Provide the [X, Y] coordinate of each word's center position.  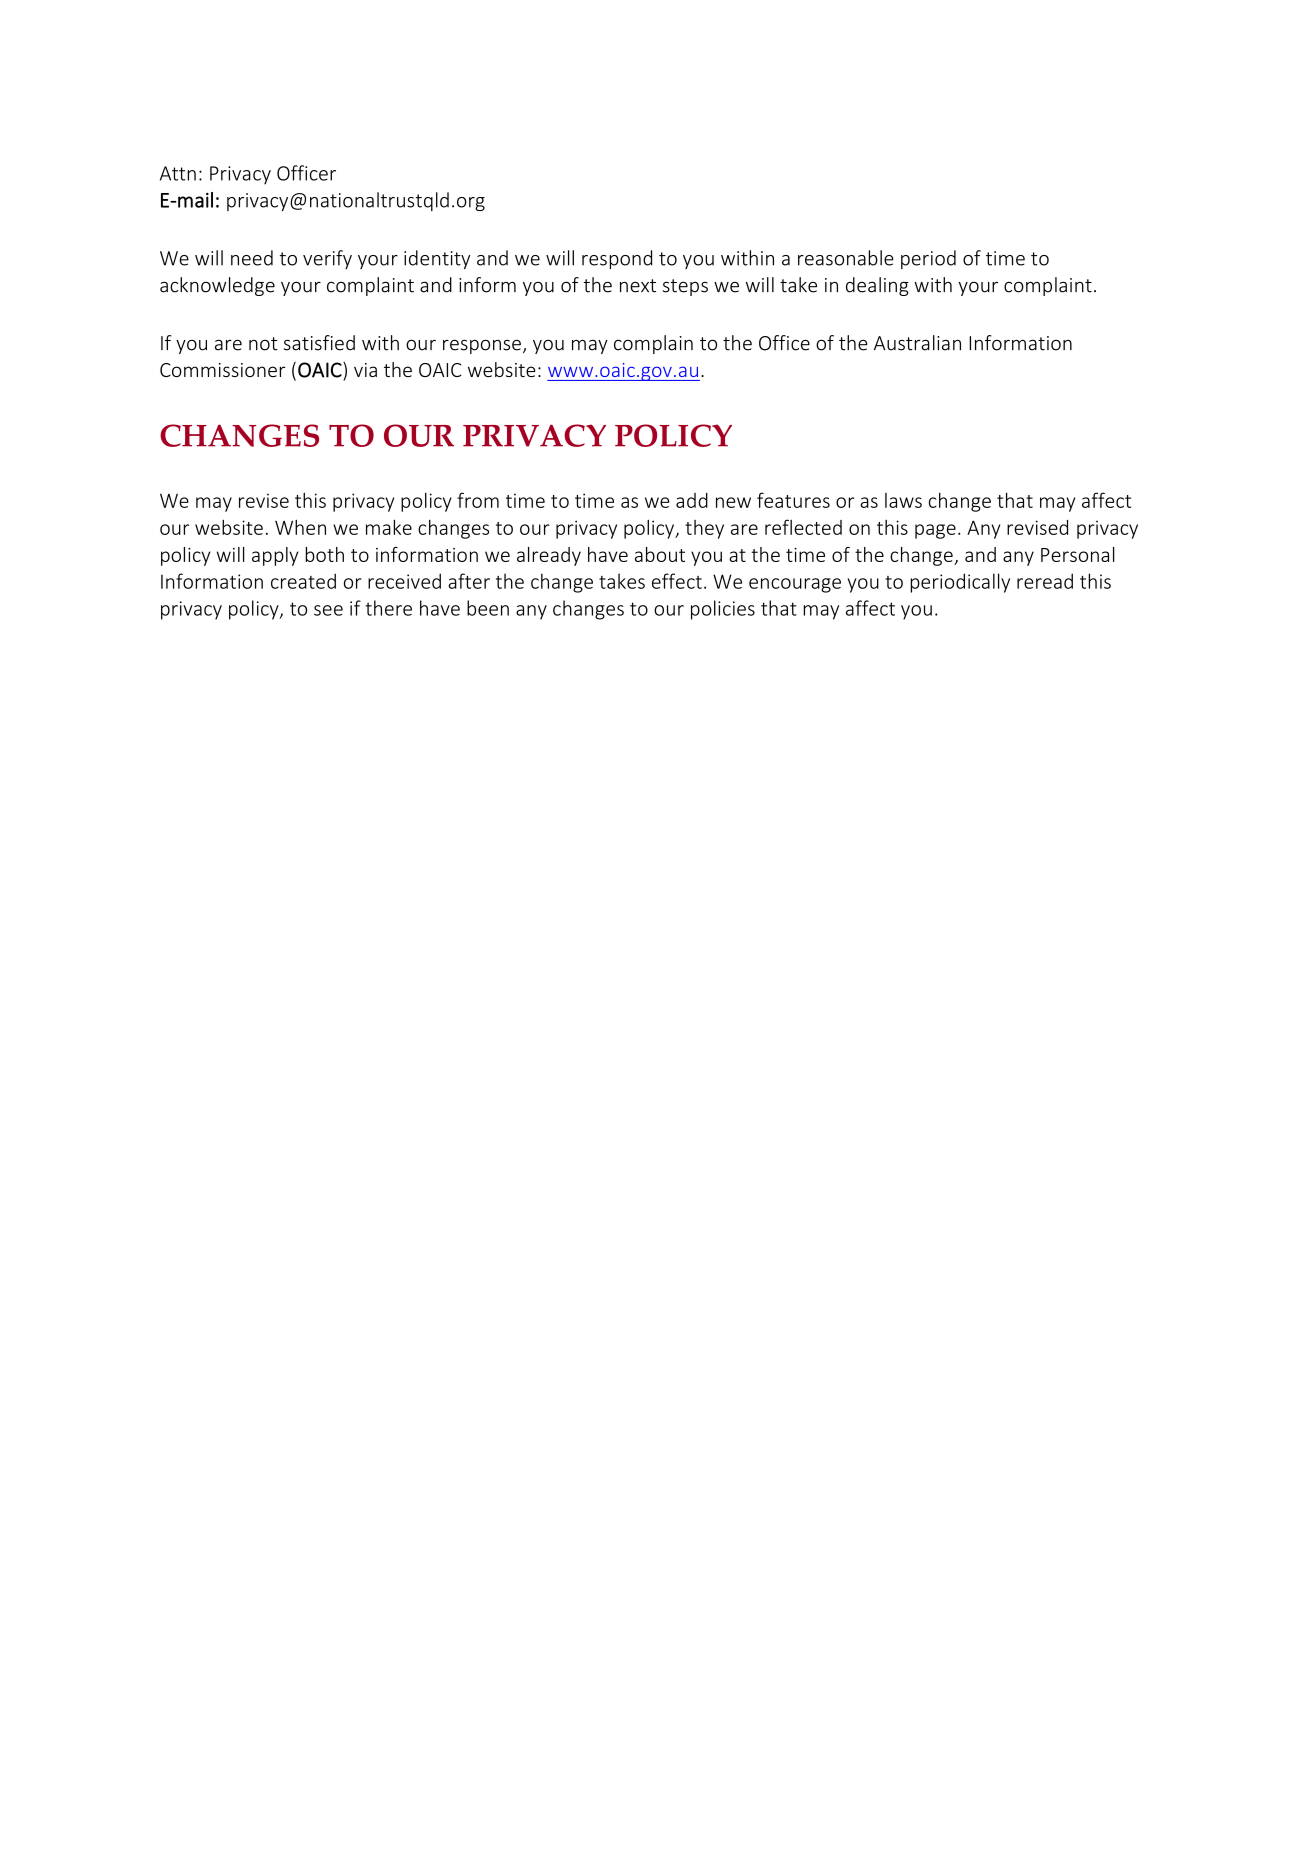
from [478, 500]
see [328, 610]
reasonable [846, 258]
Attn [178, 173]
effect [677, 581]
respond [617, 259]
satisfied [319, 343]
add [692, 500]
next [638, 286]
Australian [917, 343]
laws [903, 500]
